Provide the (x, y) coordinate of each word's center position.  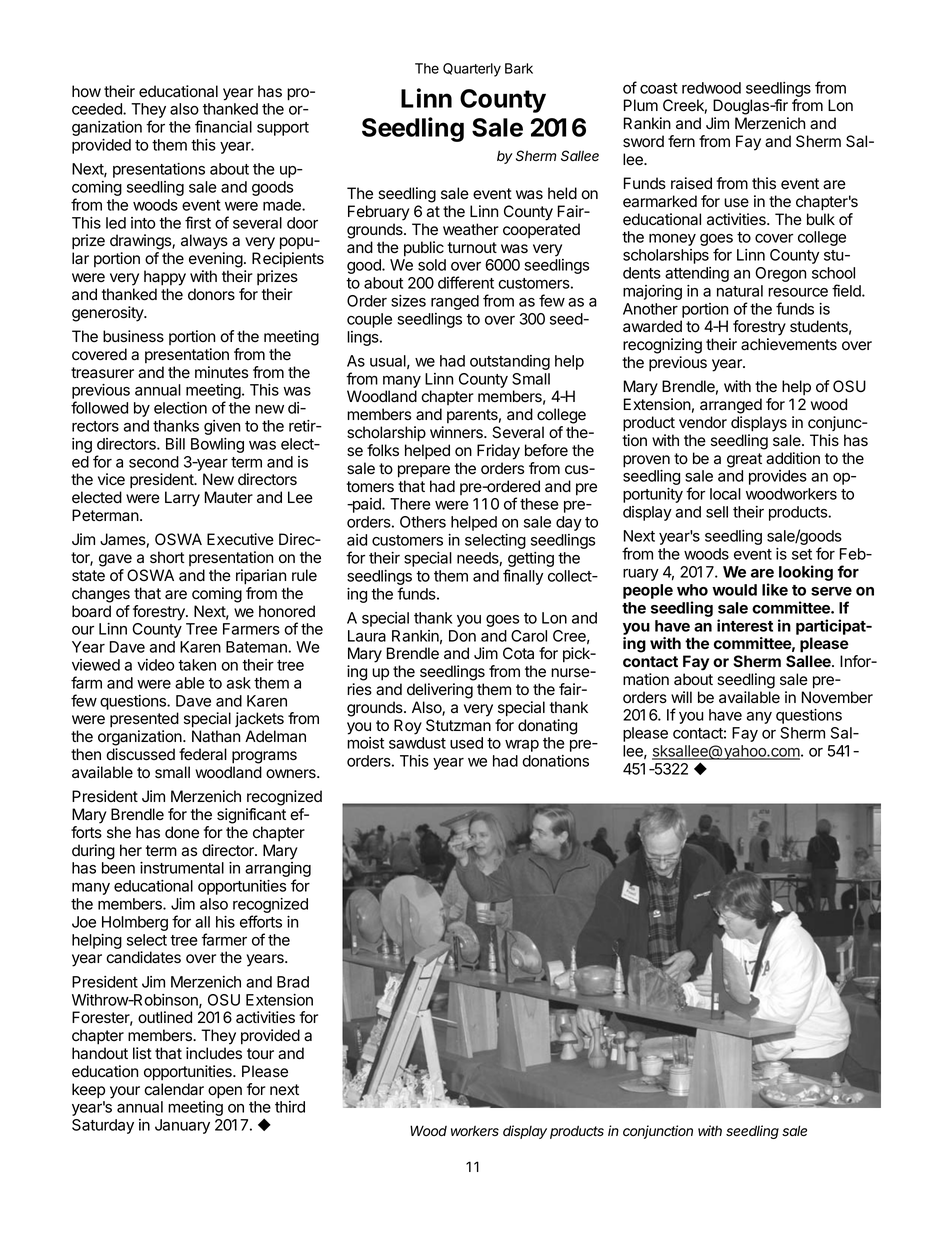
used (466, 743)
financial (223, 126)
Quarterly (472, 70)
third (290, 1107)
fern (681, 141)
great (744, 460)
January (182, 1126)
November (837, 697)
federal (203, 754)
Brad (293, 982)
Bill (175, 444)
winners (457, 432)
